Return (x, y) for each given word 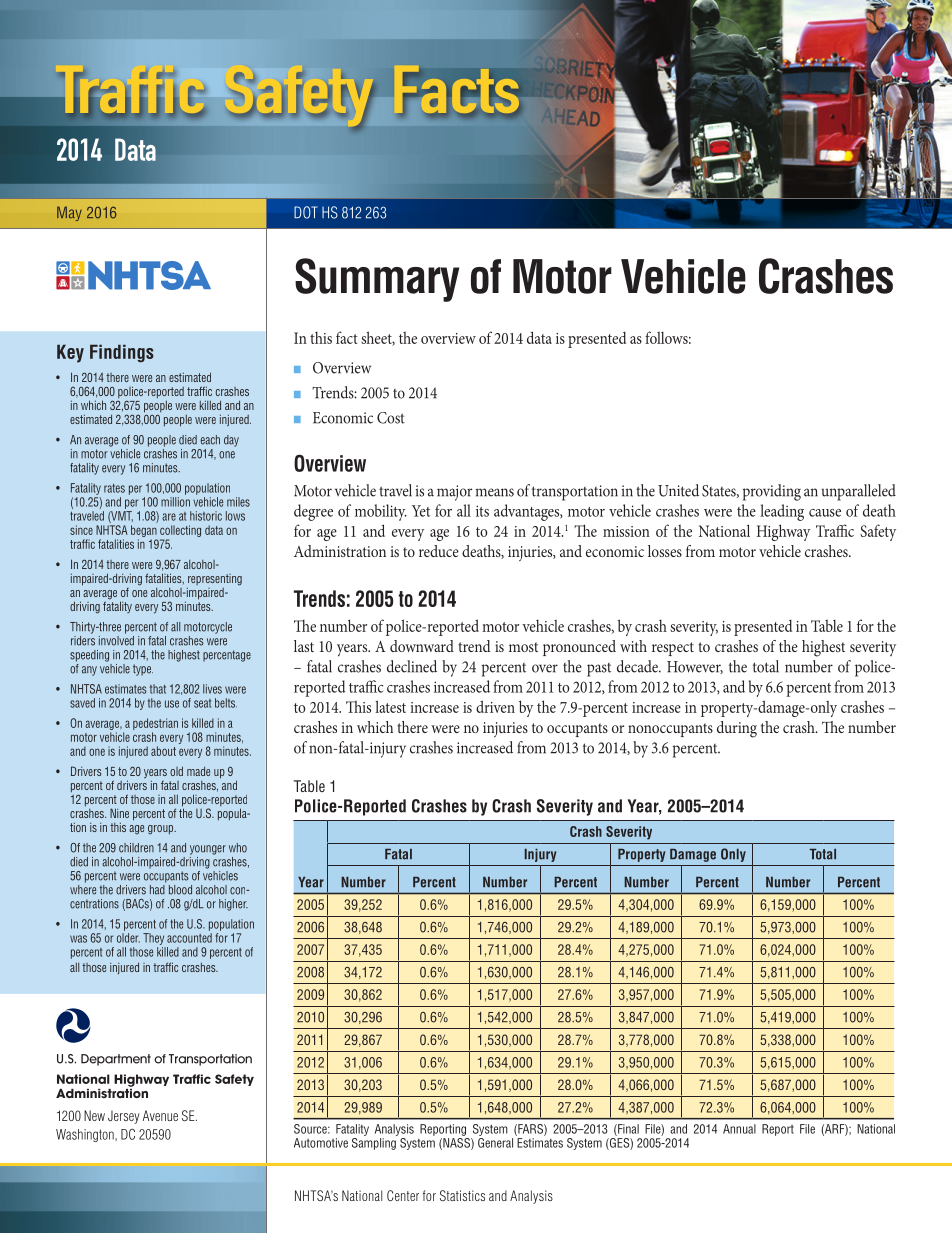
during (737, 729)
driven (495, 706)
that (158, 689)
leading (782, 512)
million (175, 502)
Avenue (160, 1115)
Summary (377, 280)
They (153, 939)
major (454, 493)
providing (772, 492)
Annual (739, 1129)
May (69, 214)
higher (233, 905)
